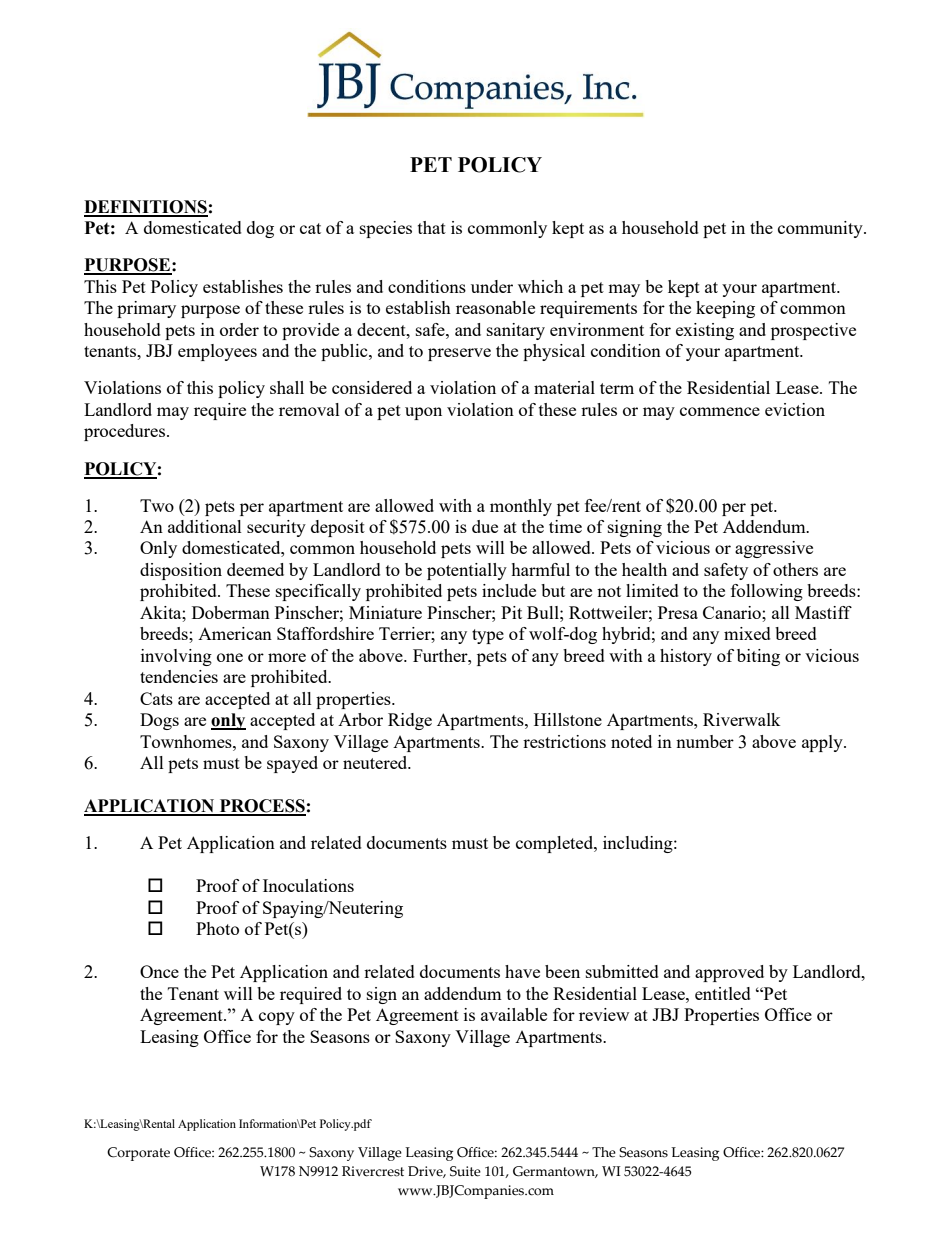 This screenshot has height=1233, width=952. Describe the element at coordinates (774, 549) in the screenshot. I see `aggressive` at that location.
